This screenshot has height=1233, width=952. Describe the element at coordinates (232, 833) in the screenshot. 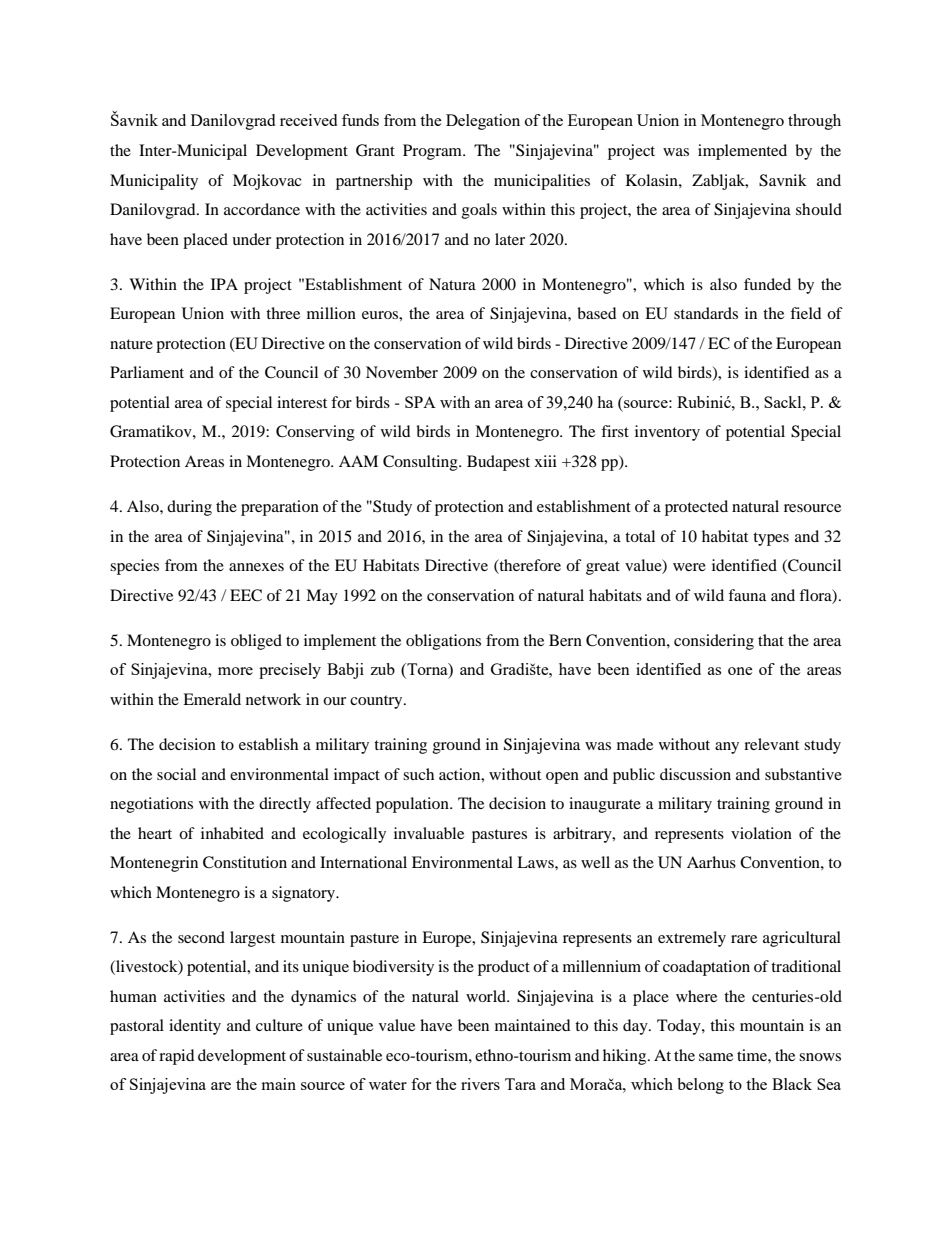

I see `inhabited` at that location.
